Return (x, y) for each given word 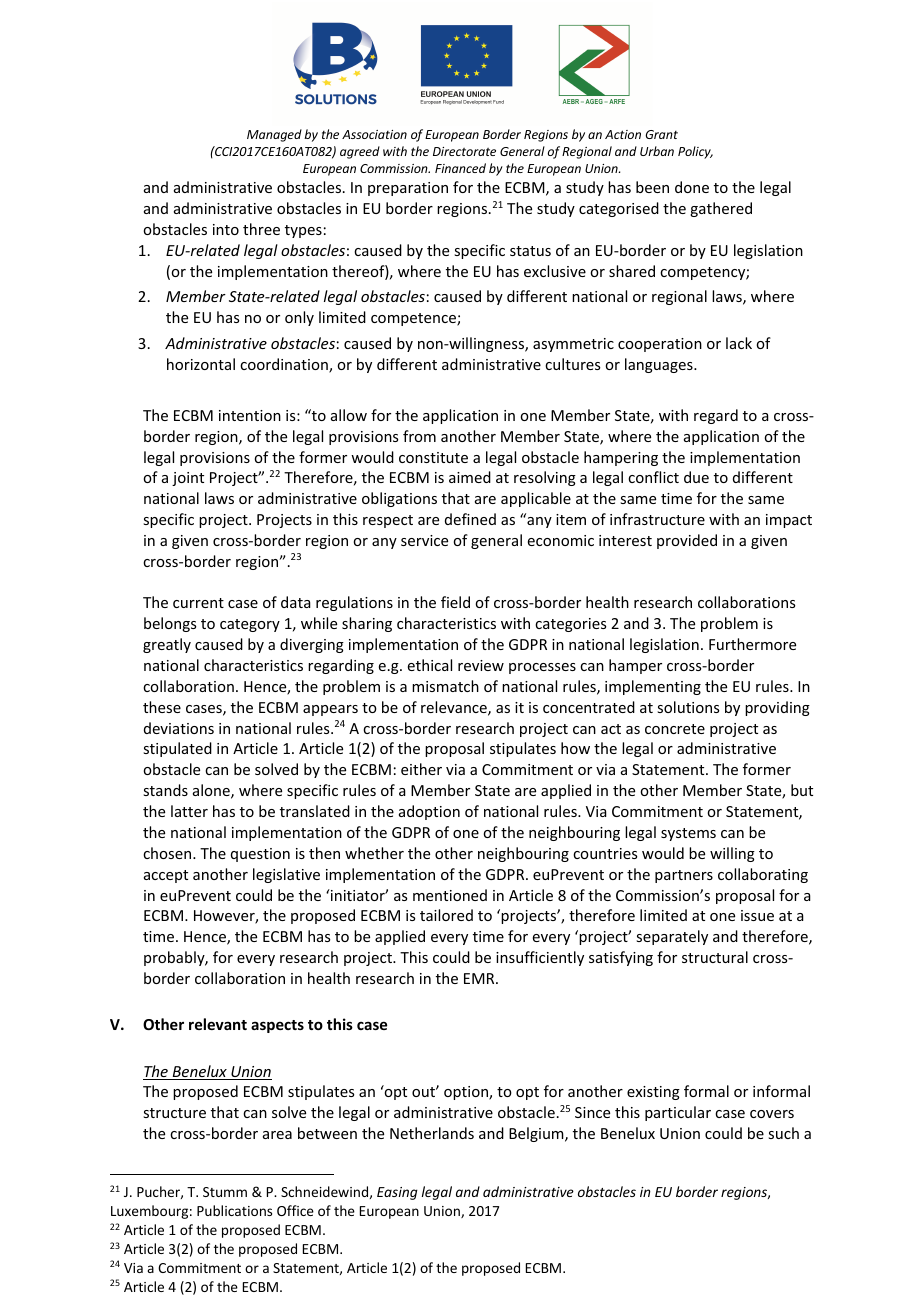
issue (757, 915)
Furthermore (752, 644)
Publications (234, 1210)
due (696, 477)
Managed (274, 135)
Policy (695, 152)
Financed (460, 168)
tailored (446, 915)
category (250, 625)
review (481, 665)
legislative (286, 875)
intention (250, 415)
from (419, 436)
